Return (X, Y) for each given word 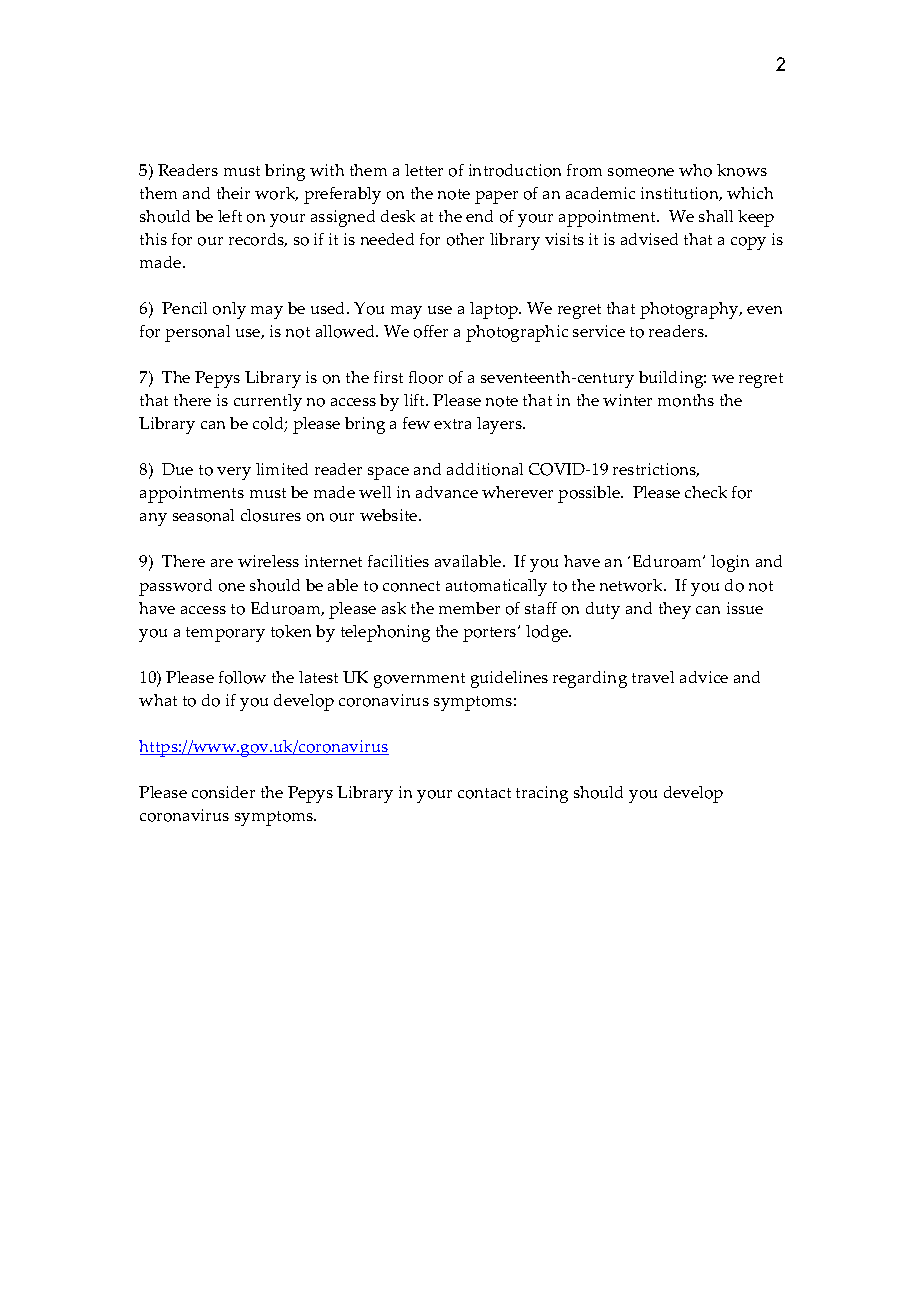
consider (223, 792)
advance (447, 492)
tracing (542, 794)
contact (484, 793)
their (233, 193)
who (695, 170)
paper (496, 197)
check (706, 492)
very (234, 473)
